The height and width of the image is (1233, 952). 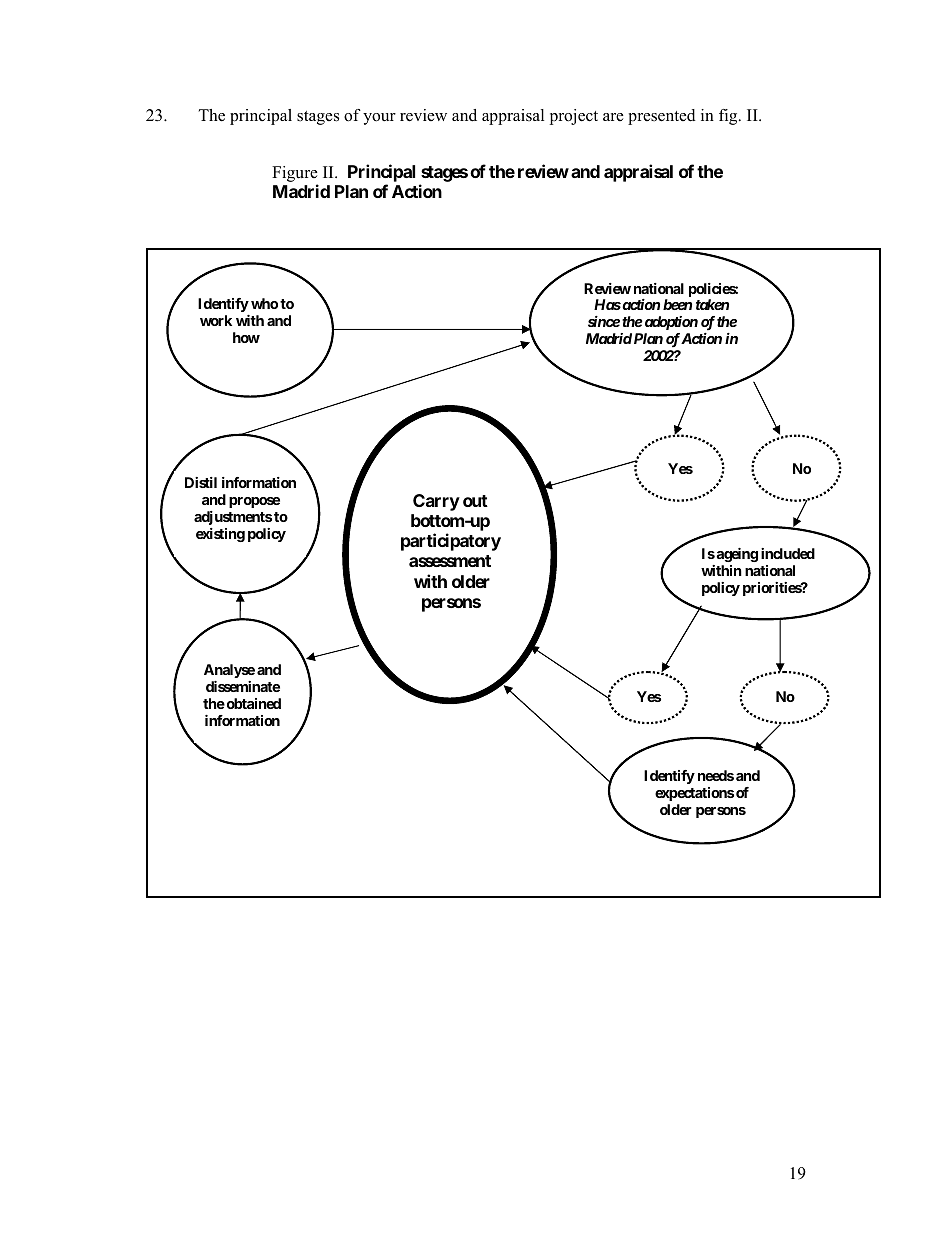 I want to click on adoption, so click(x=670, y=323).
